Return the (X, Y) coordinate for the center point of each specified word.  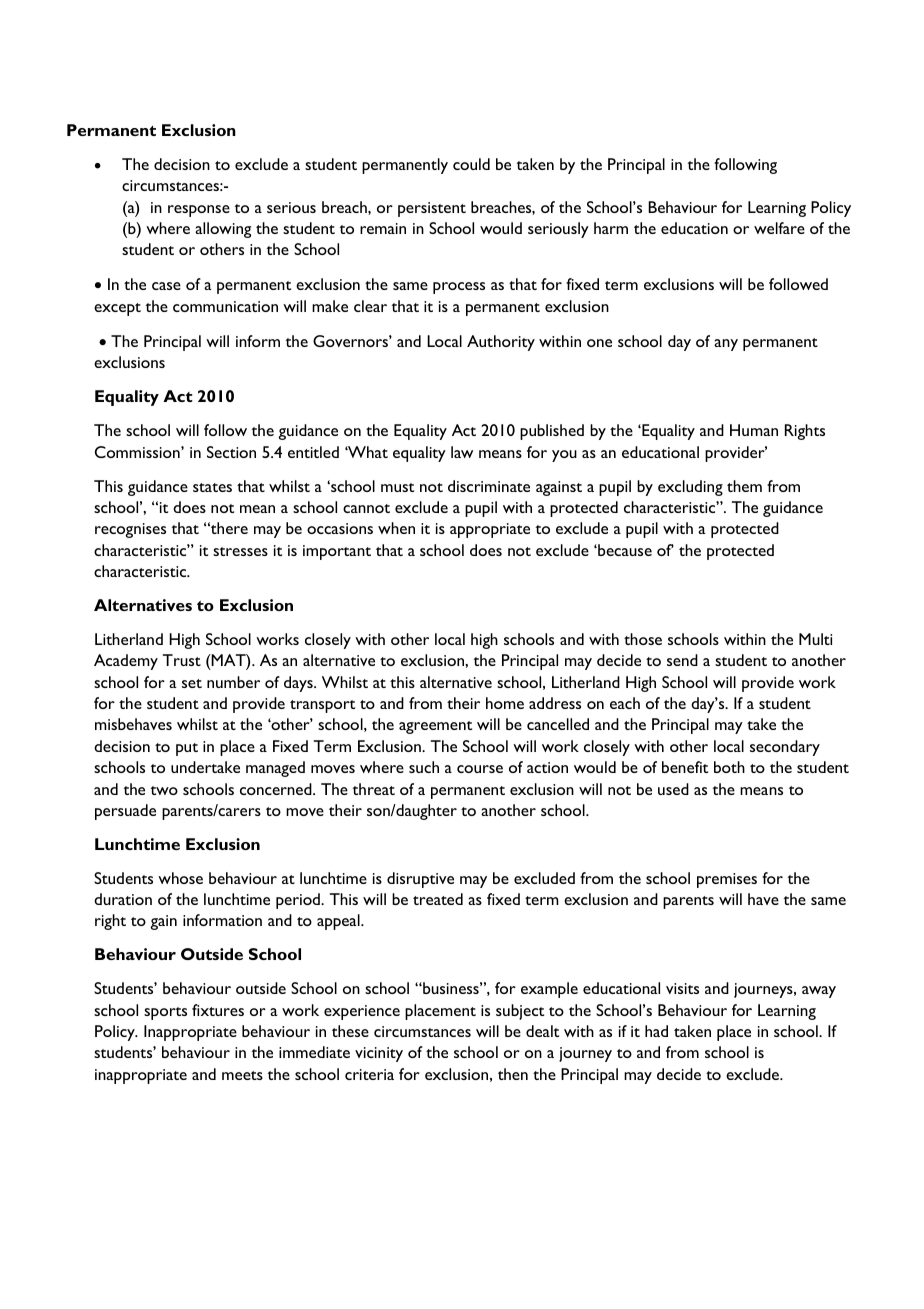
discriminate (489, 486)
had (656, 1031)
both (729, 767)
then (513, 1074)
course (480, 769)
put (187, 749)
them (744, 486)
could (471, 164)
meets (242, 1075)
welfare (779, 228)
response (199, 211)
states (212, 487)
